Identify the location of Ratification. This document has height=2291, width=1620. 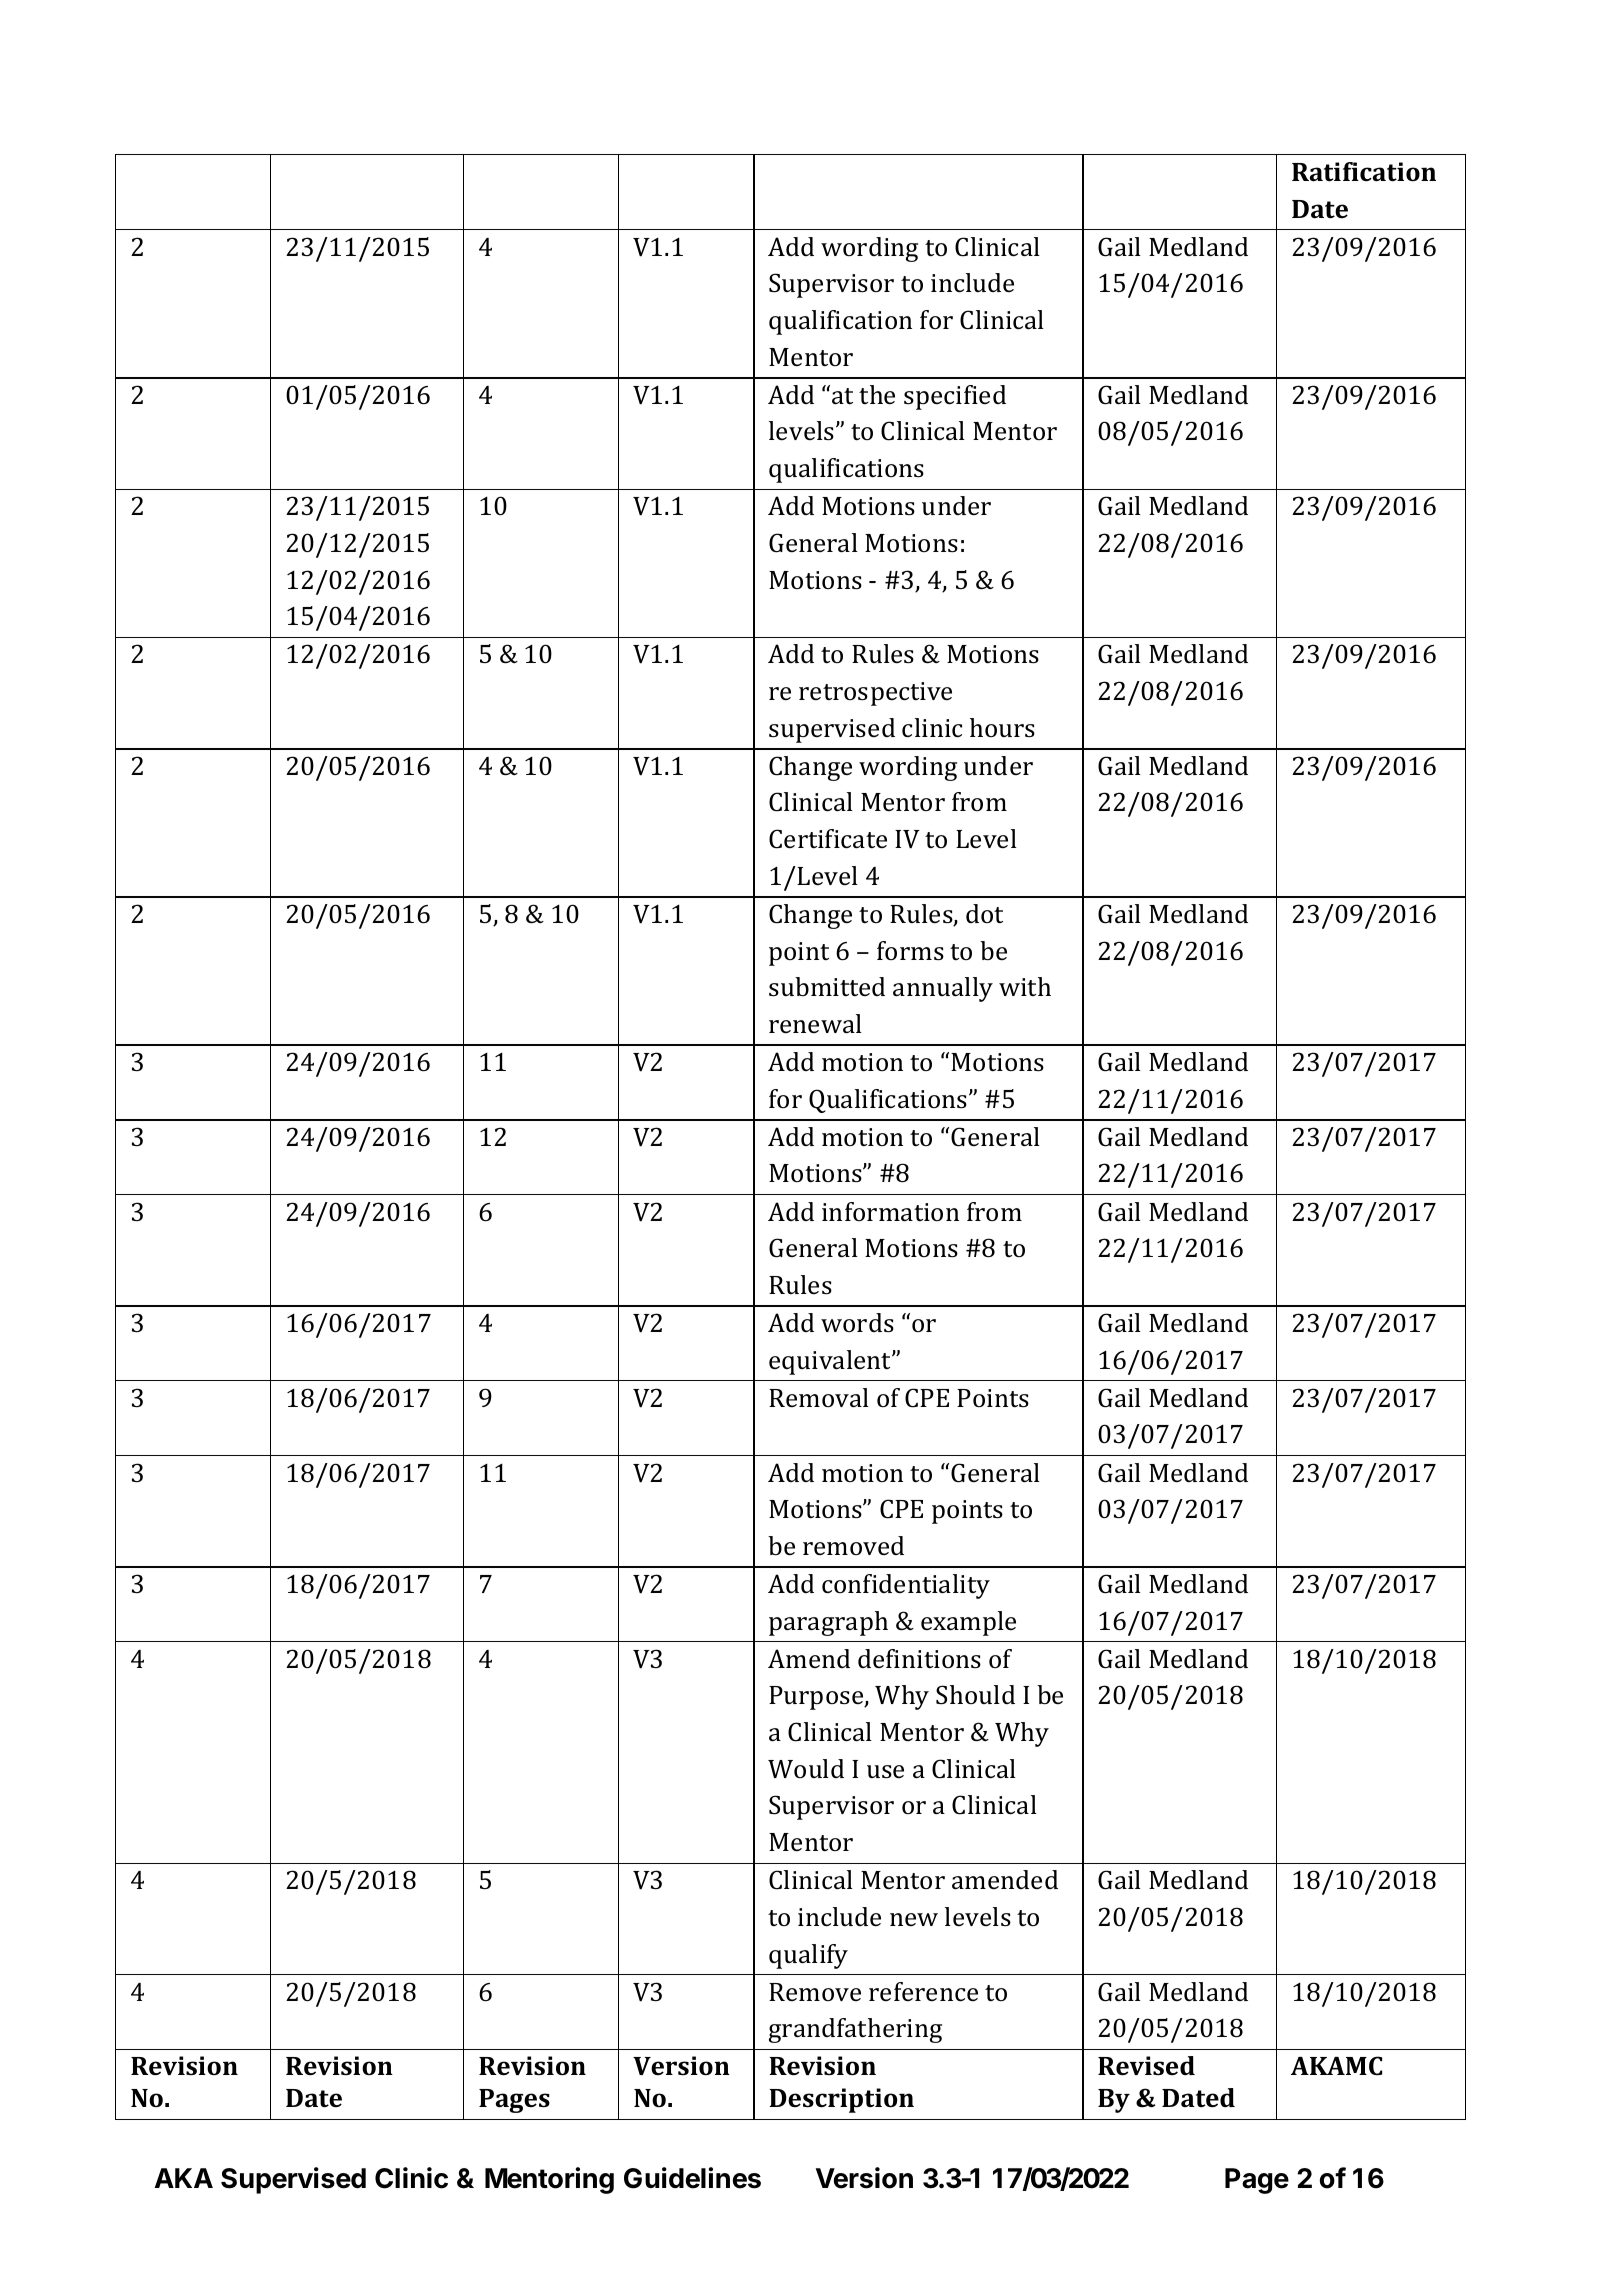
(1364, 172).
